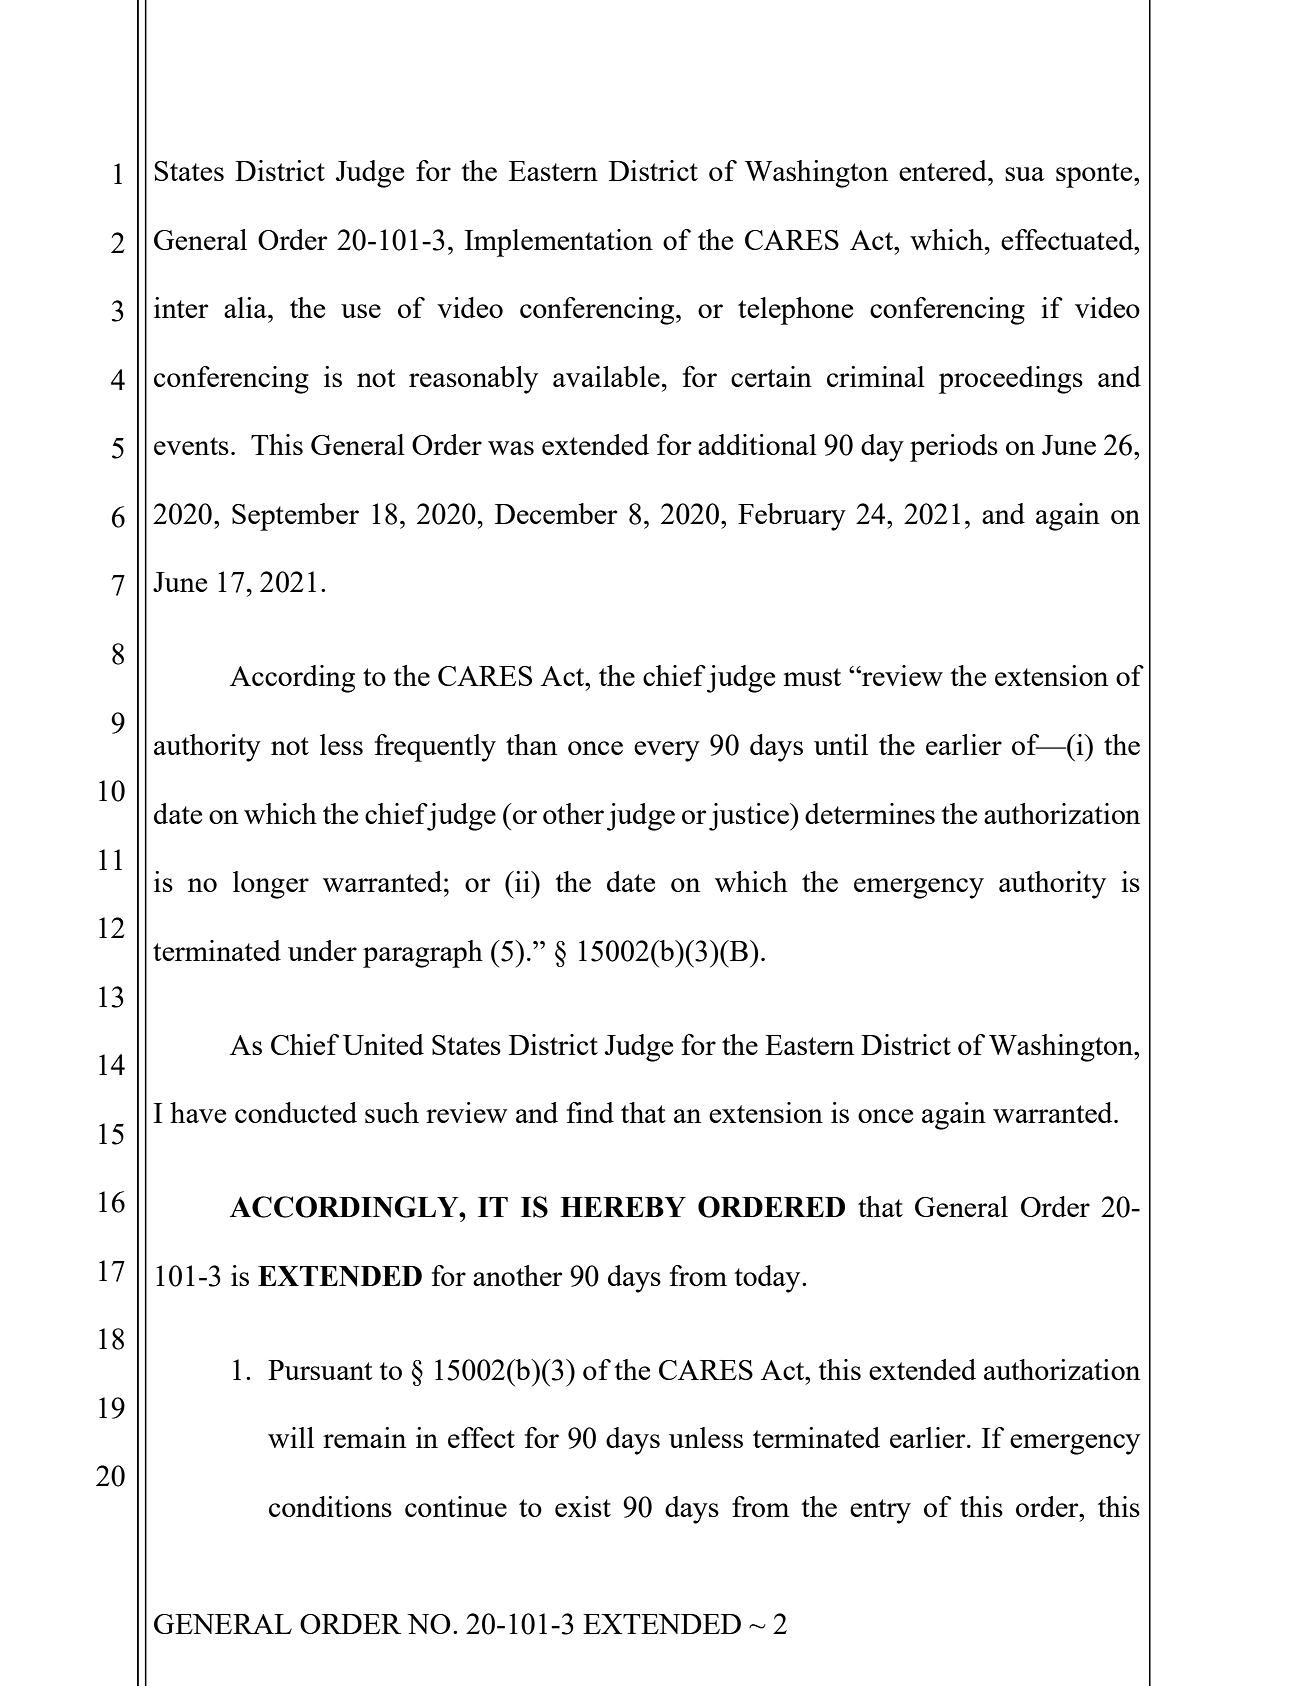 The height and width of the page is (1686, 1303). Describe the element at coordinates (590, 1112) in the page. I see `find` at that location.
